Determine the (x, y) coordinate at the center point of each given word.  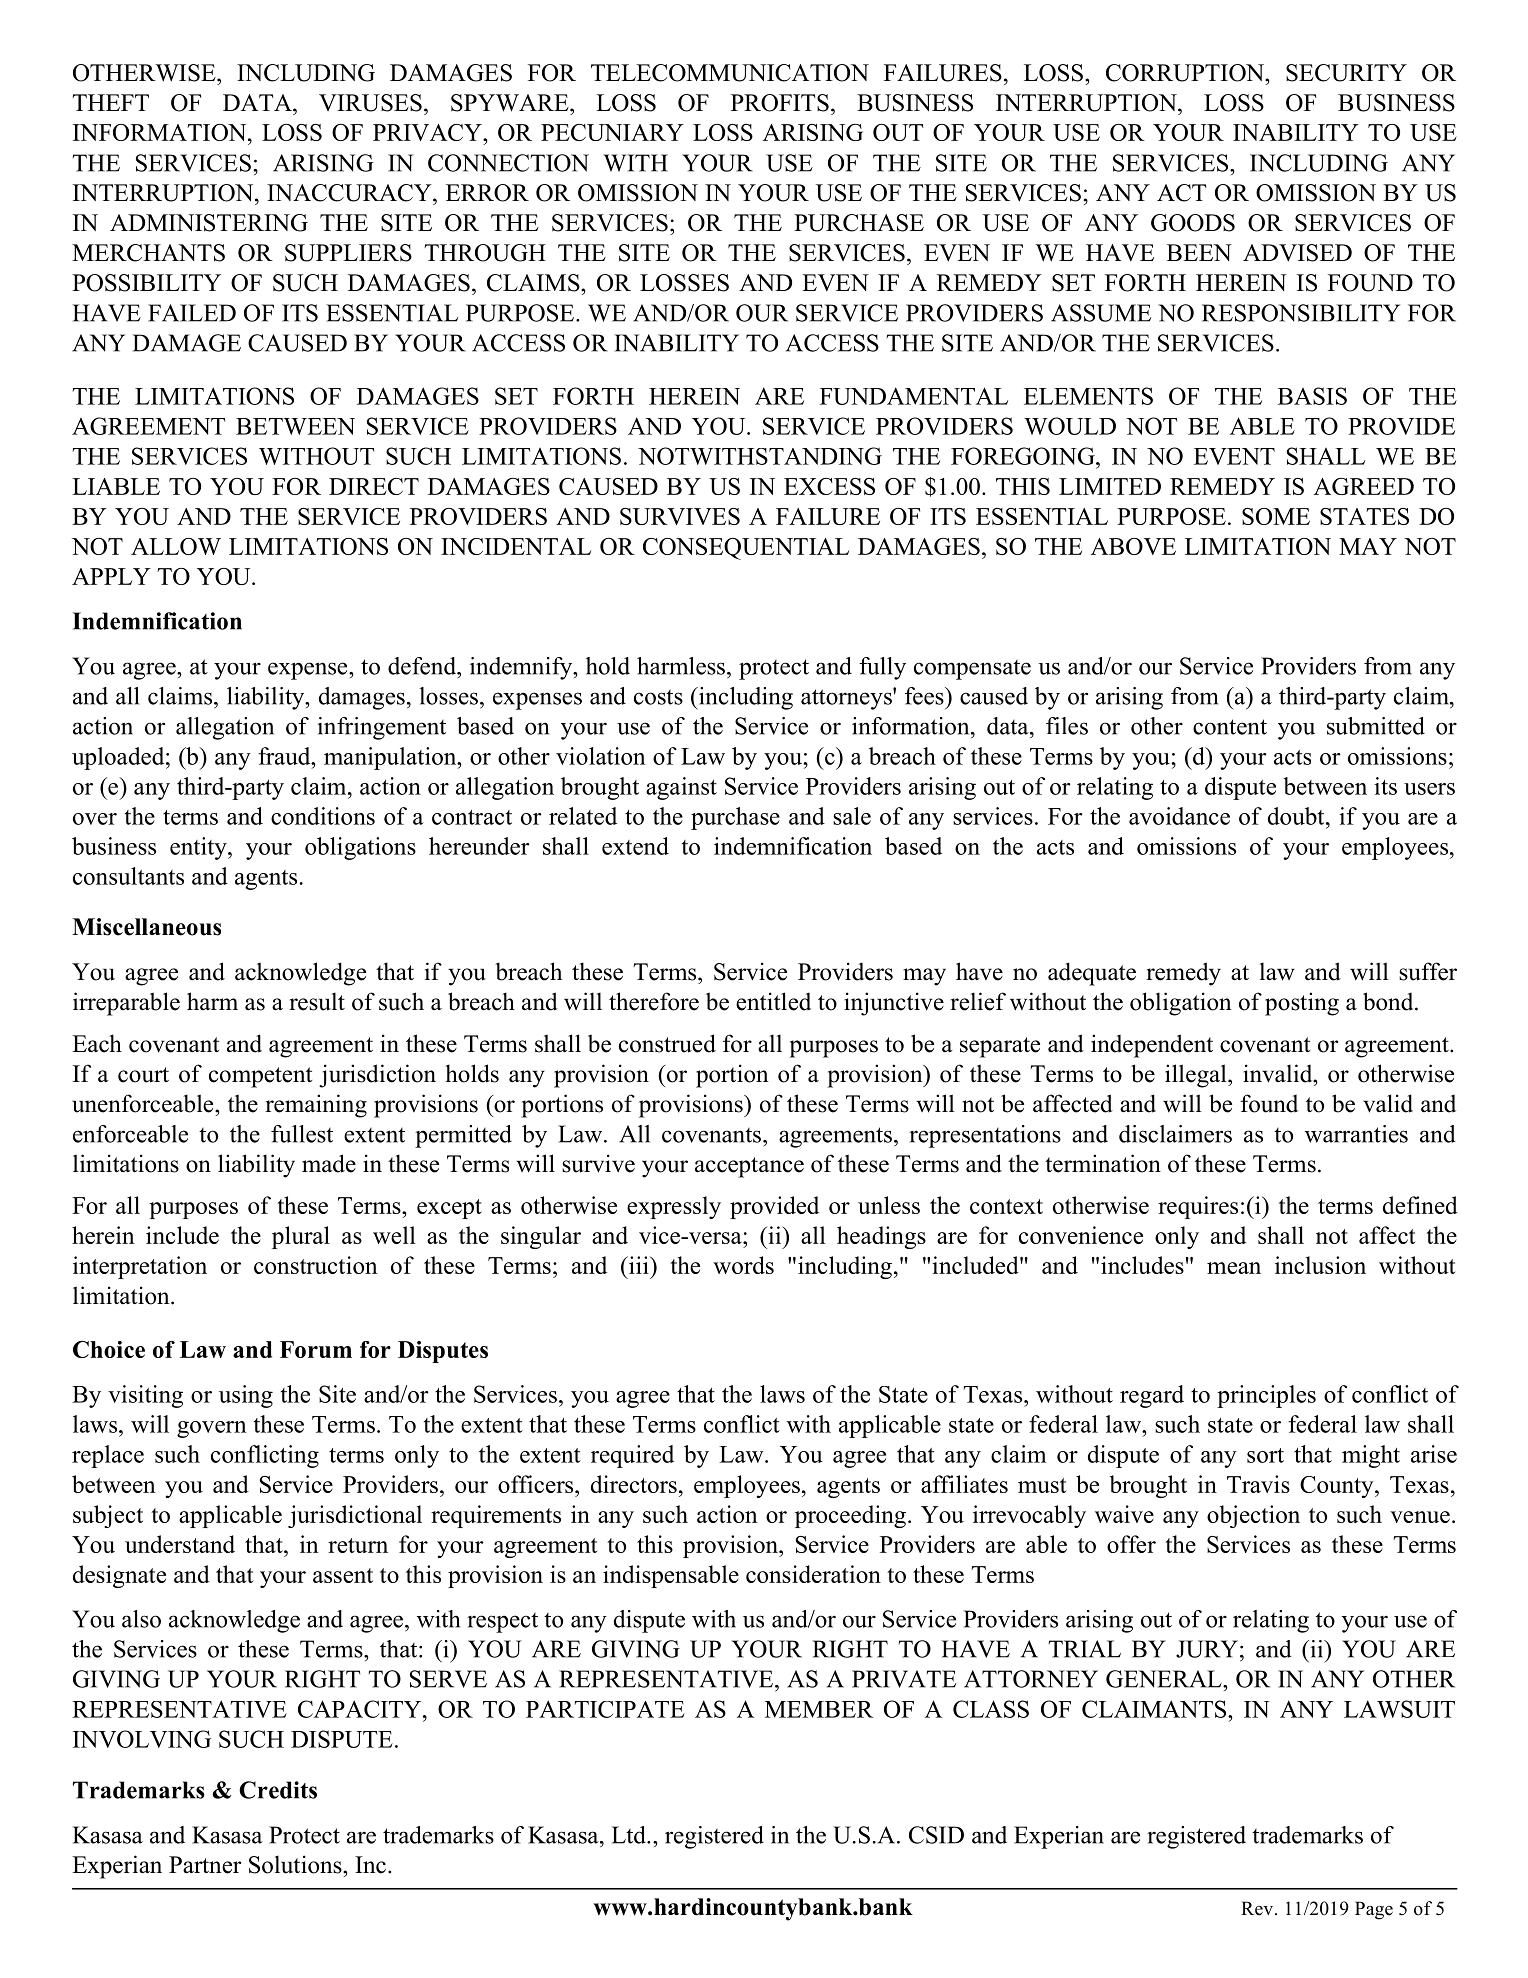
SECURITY (1346, 73)
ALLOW (176, 546)
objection (1253, 1516)
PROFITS (780, 103)
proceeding (850, 1516)
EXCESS (829, 486)
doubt (1297, 816)
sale (852, 816)
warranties (1356, 1134)
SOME (1276, 516)
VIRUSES (370, 103)
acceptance (749, 1167)
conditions (323, 816)
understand (180, 1544)
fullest (302, 1134)
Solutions (296, 1864)
